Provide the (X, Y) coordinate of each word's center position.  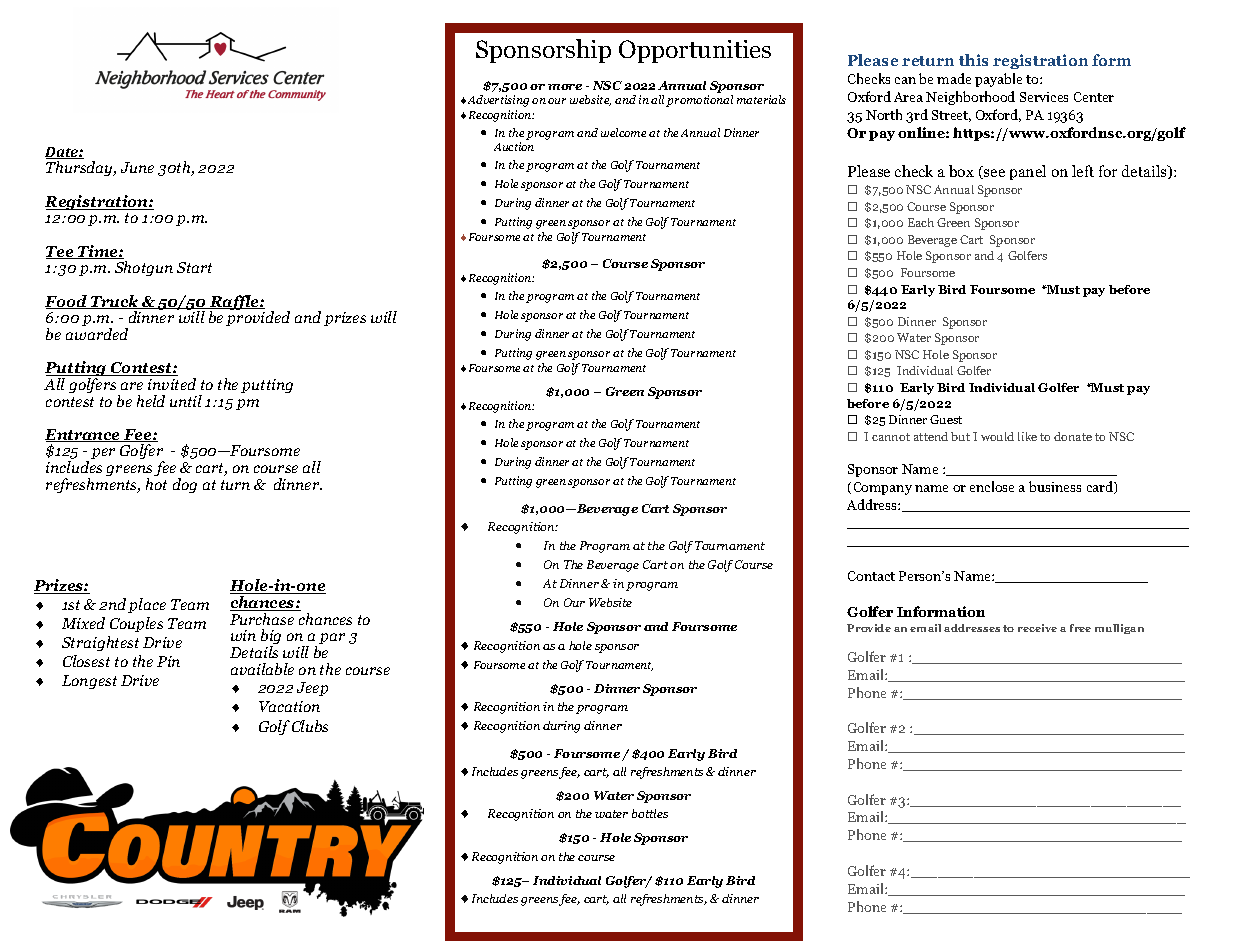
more (565, 87)
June (137, 167)
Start (194, 267)
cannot (891, 437)
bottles (650, 813)
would (997, 436)
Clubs (310, 726)
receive (1037, 628)
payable (998, 80)
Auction (514, 146)
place (147, 605)
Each (921, 222)
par (332, 638)
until (186, 401)
